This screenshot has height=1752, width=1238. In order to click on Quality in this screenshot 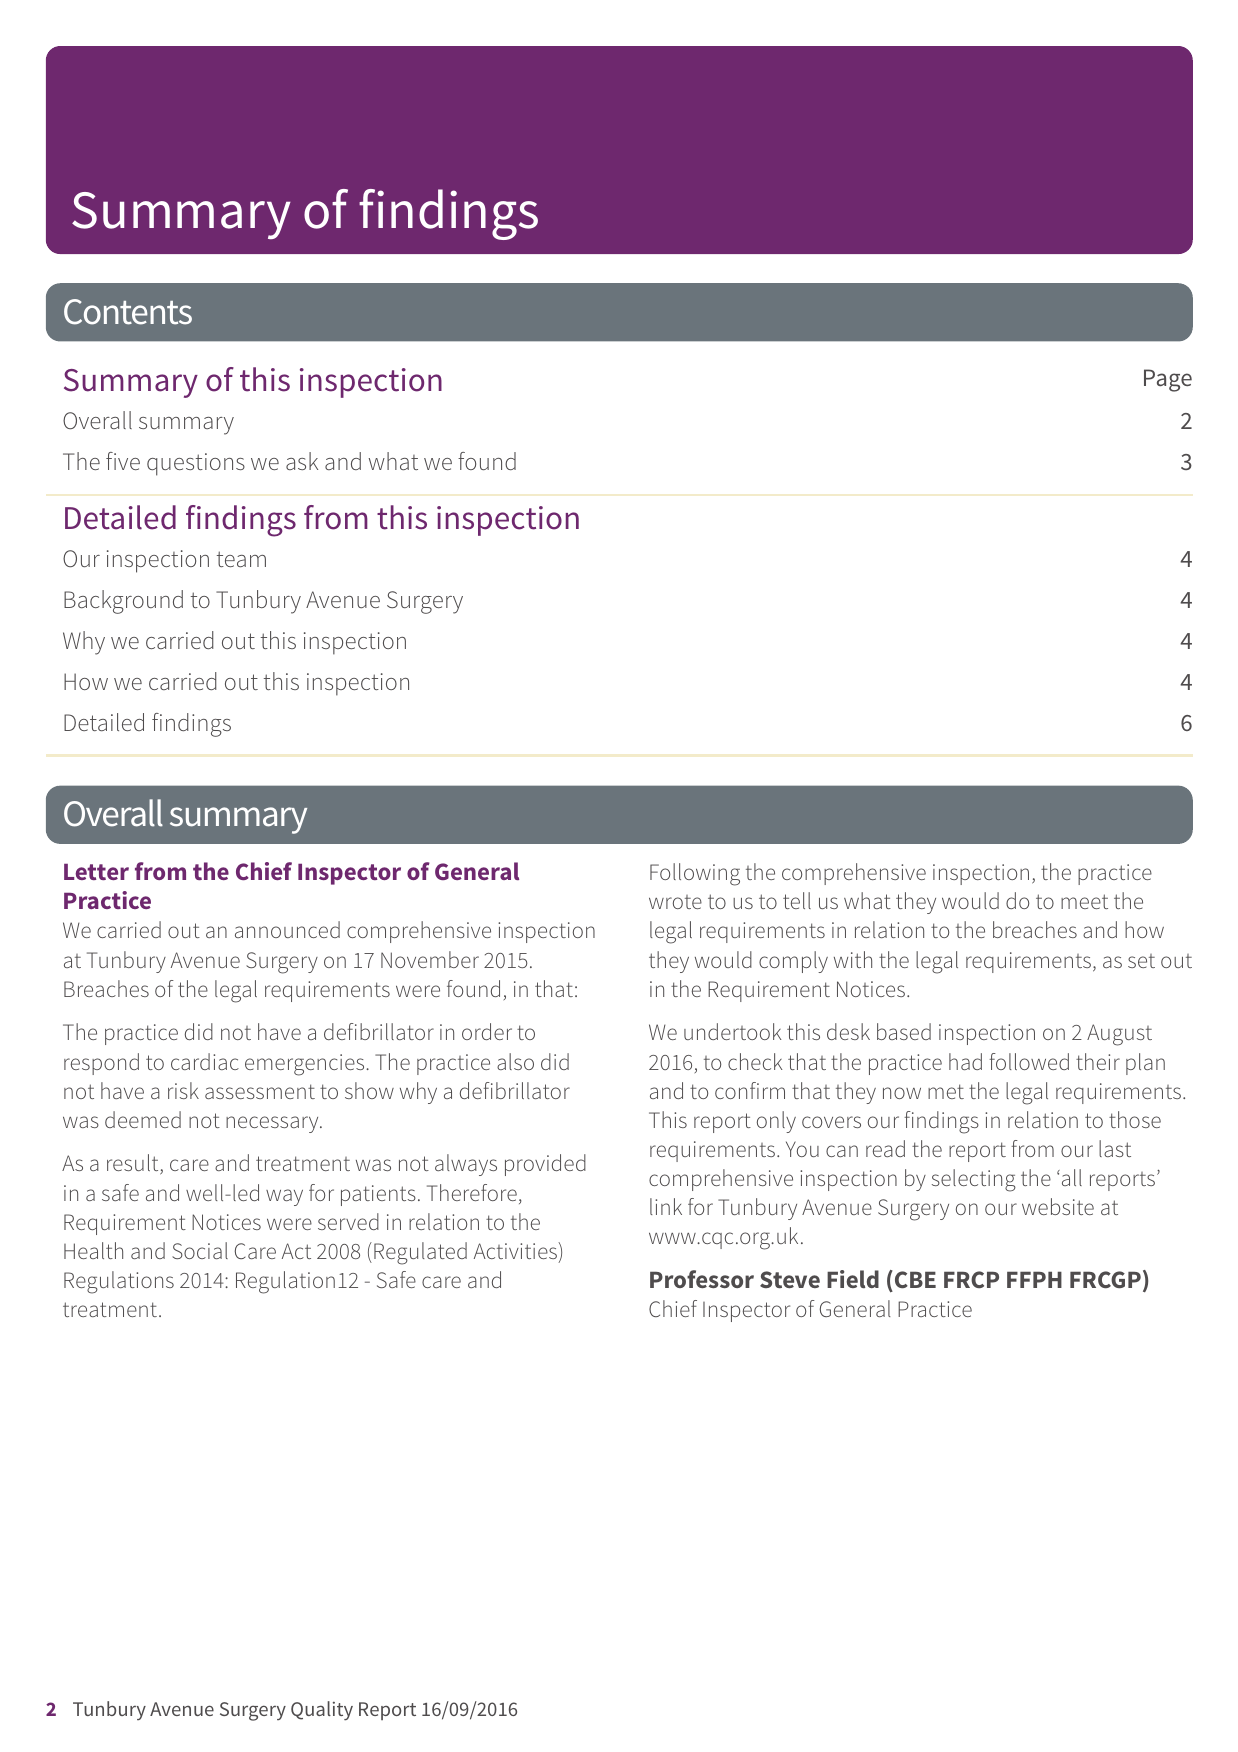, I will do `click(322, 1711)`.
